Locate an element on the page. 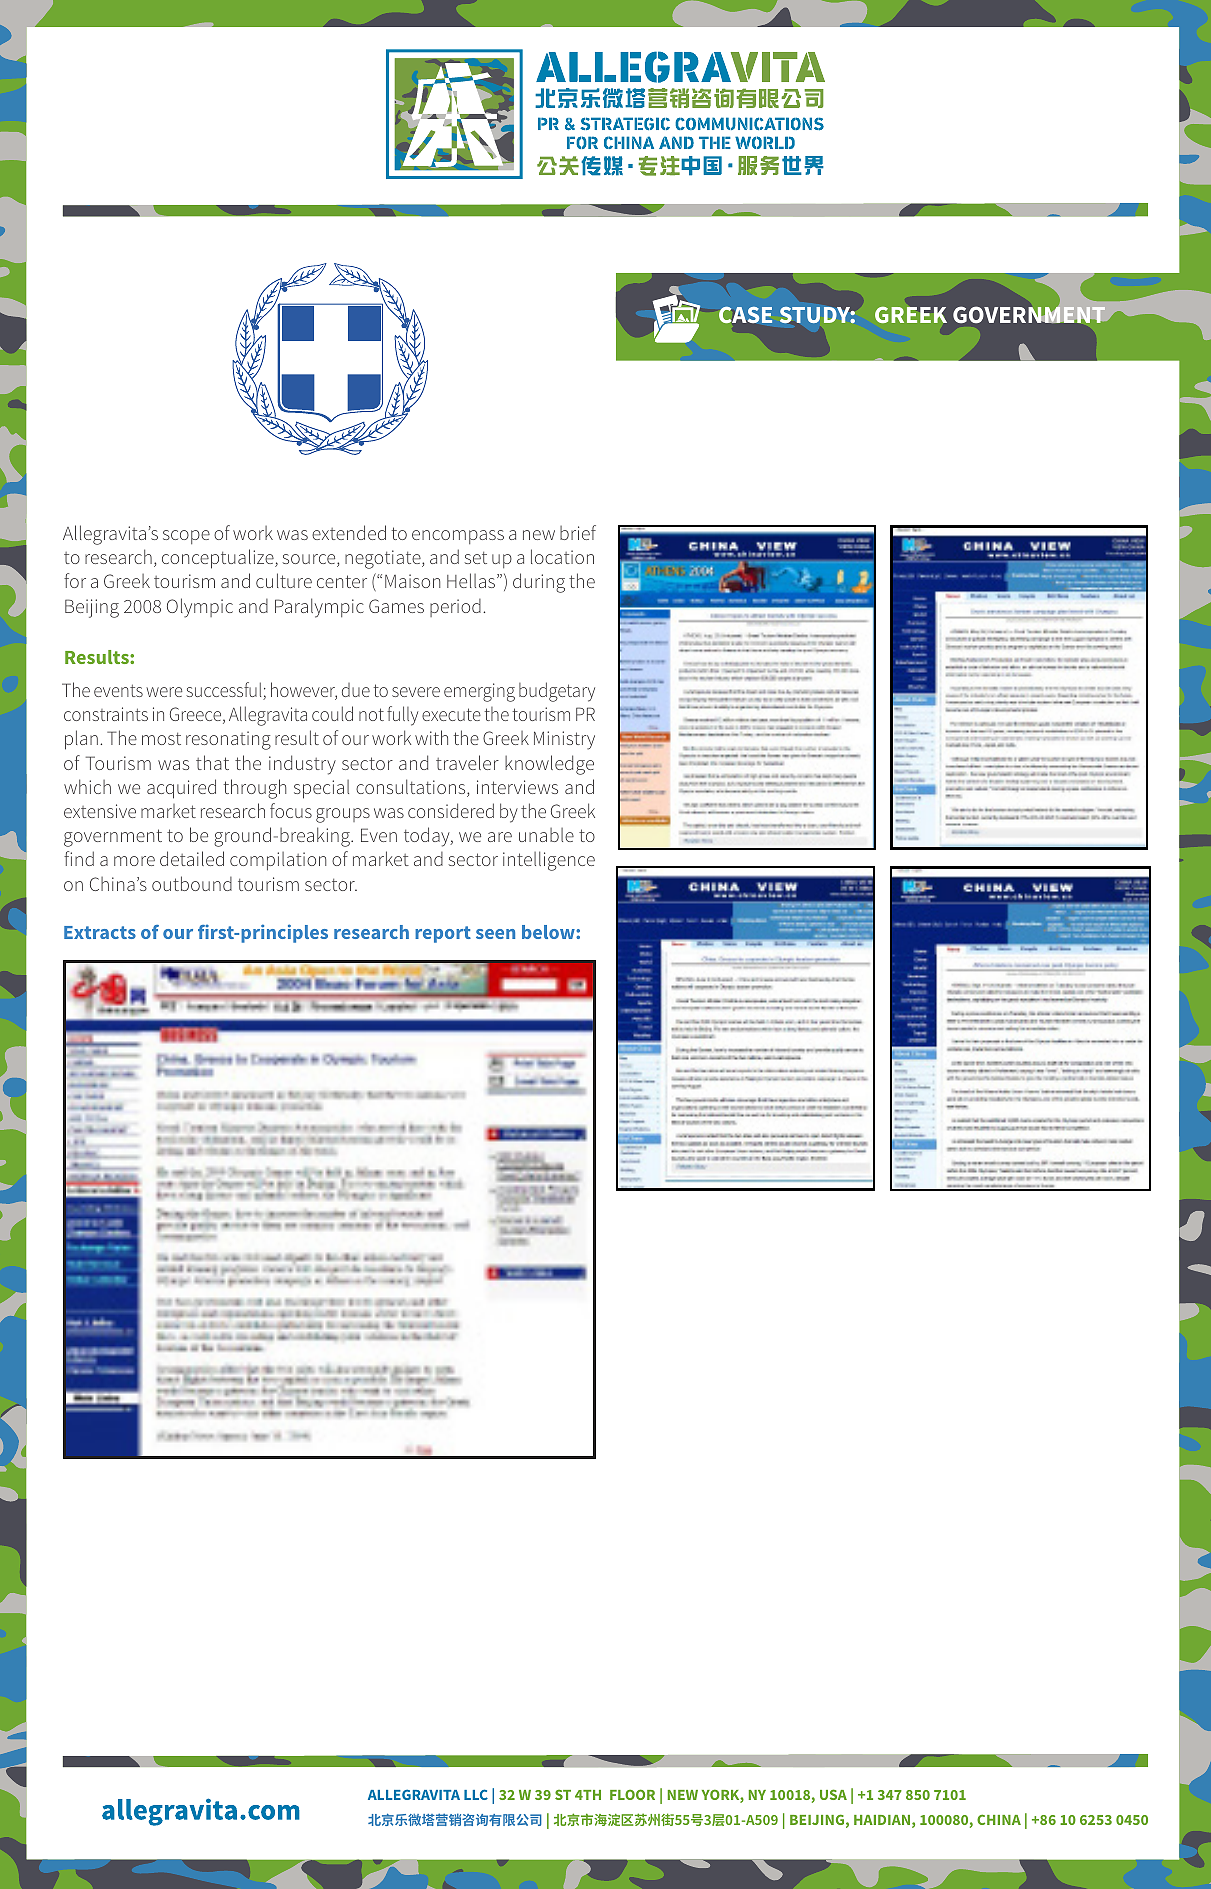  LLC is located at coordinates (476, 1794).
